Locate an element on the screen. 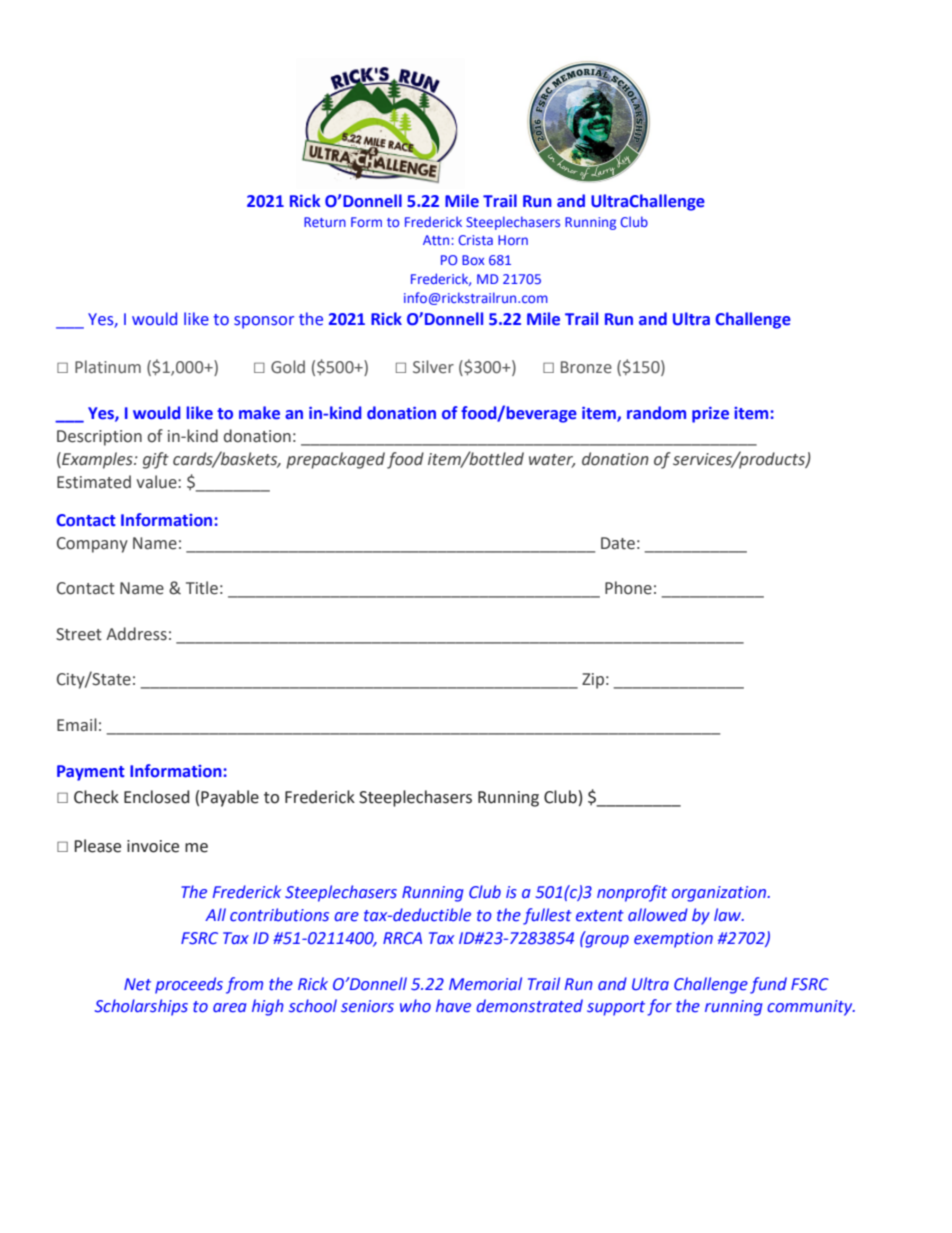  Date is located at coordinates (618, 543).
